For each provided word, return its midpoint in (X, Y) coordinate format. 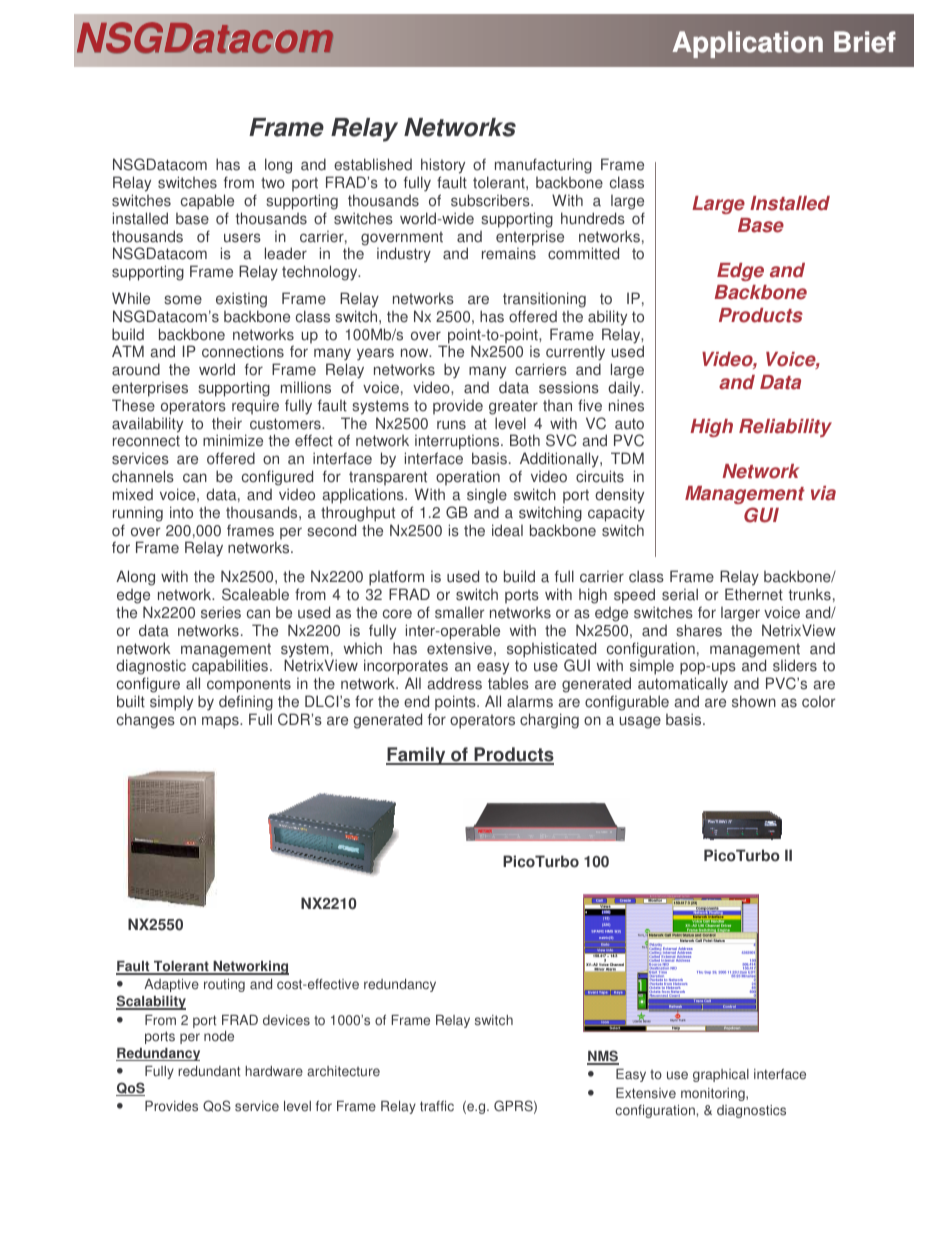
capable (207, 202)
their (227, 423)
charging (549, 721)
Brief (865, 42)
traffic (437, 1106)
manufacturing (543, 166)
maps (221, 722)
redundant (209, 1071)
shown (754, 701)
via (823, 493)
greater (513, 407)
